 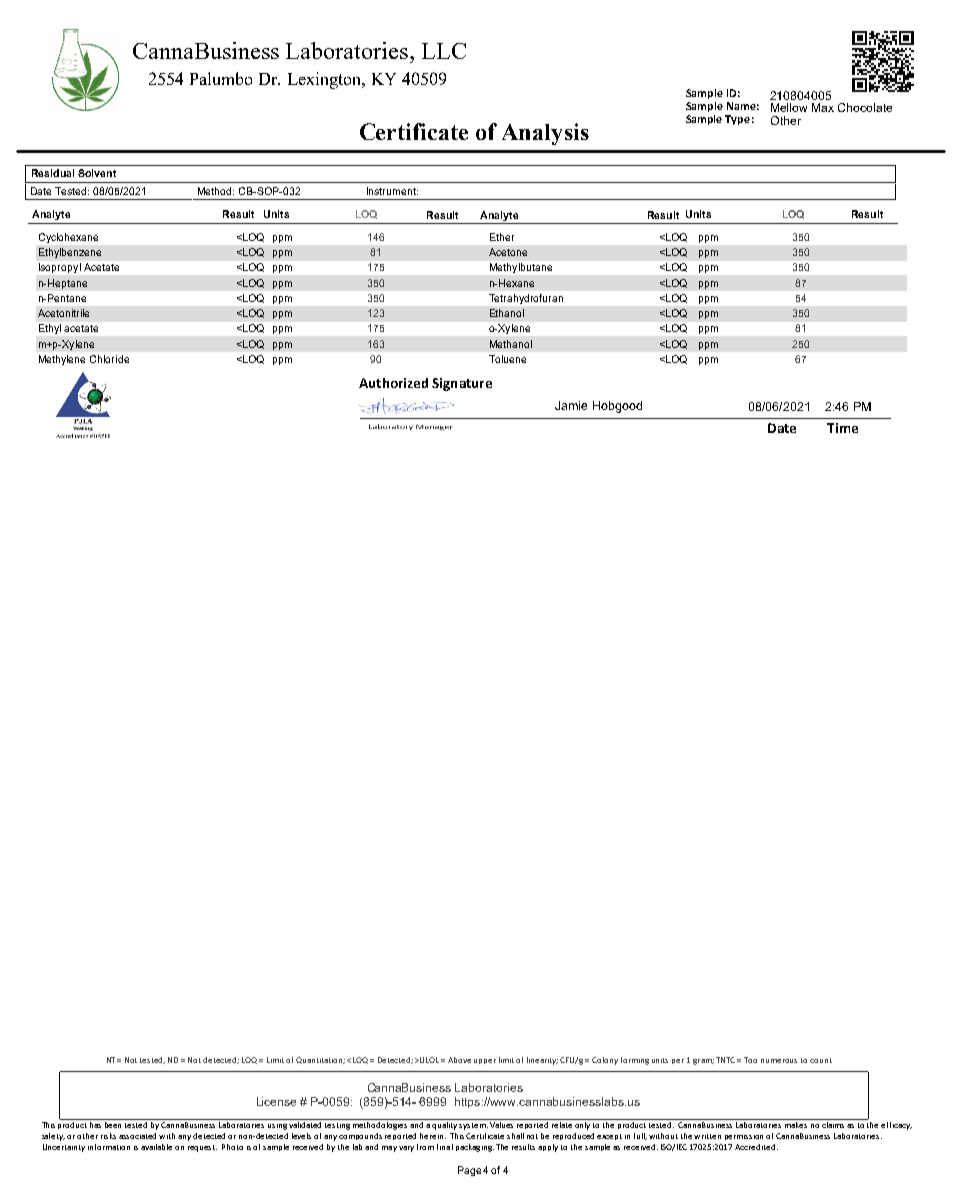 I want to click on Jamie, so click(x=571, y=405).
